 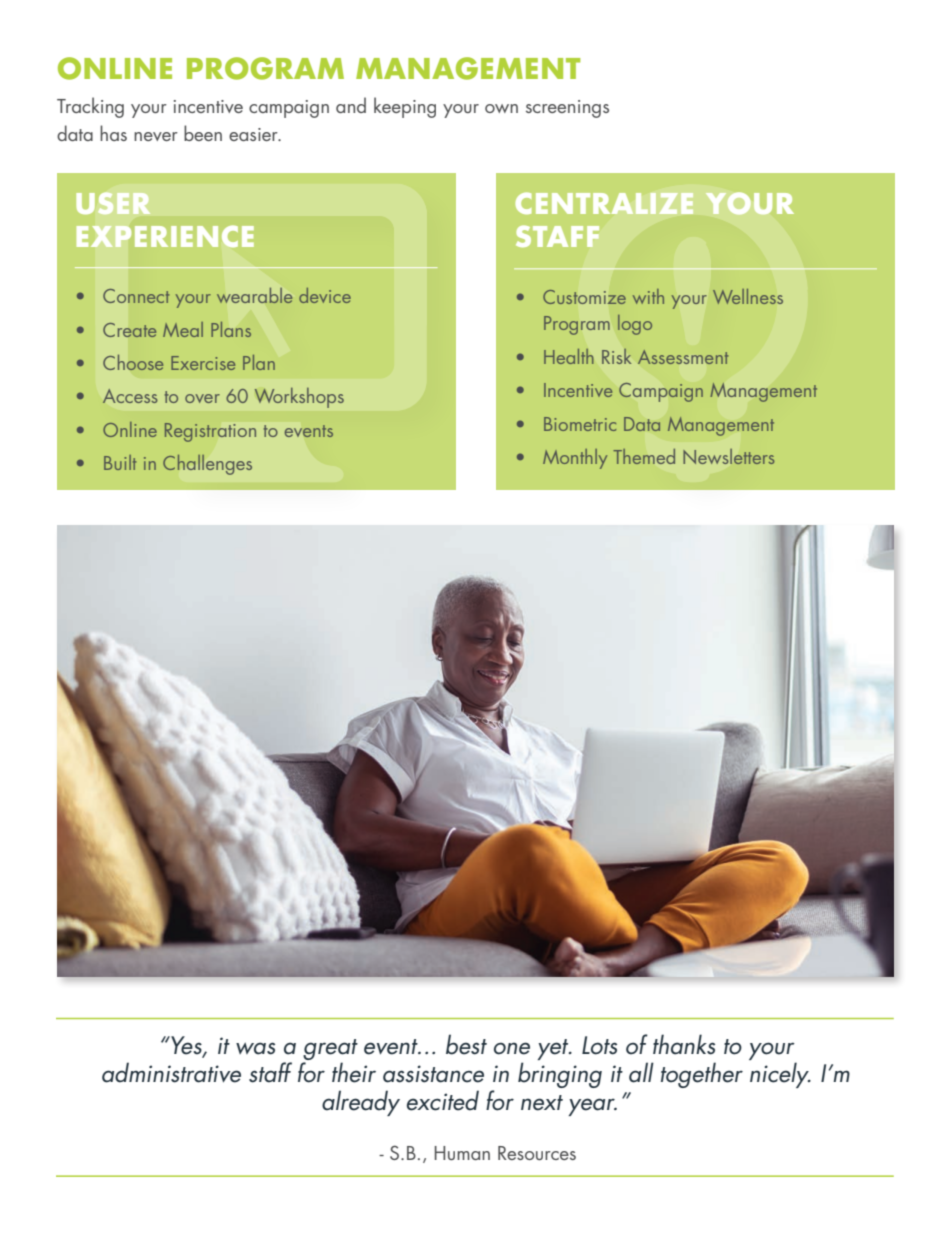 What do you see at coordinates (202, 398) in the screenshot?
I see `over` at bounding box center [202, 398].
